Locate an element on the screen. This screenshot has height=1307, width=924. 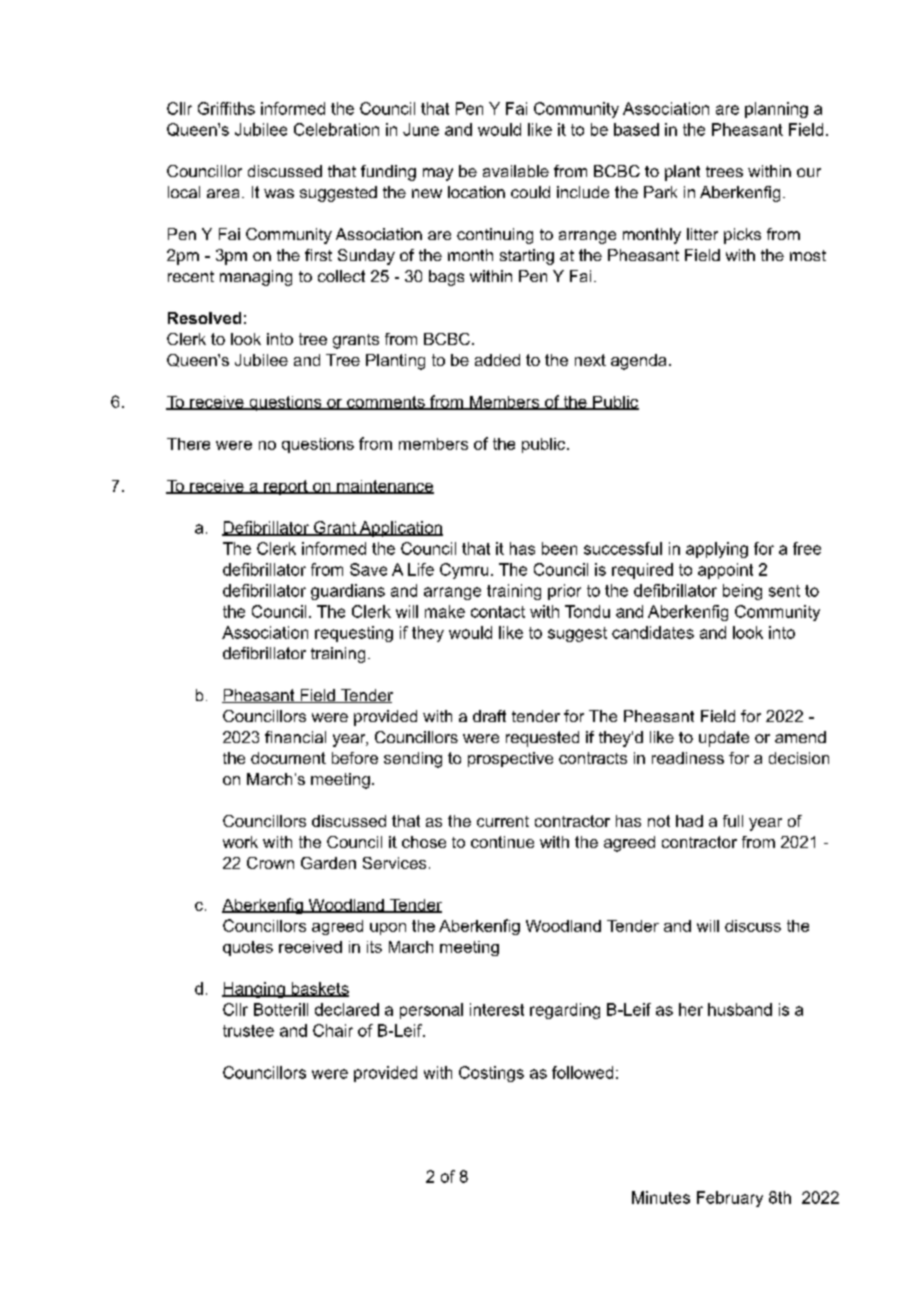
being is located at coordinates (742, 592).
